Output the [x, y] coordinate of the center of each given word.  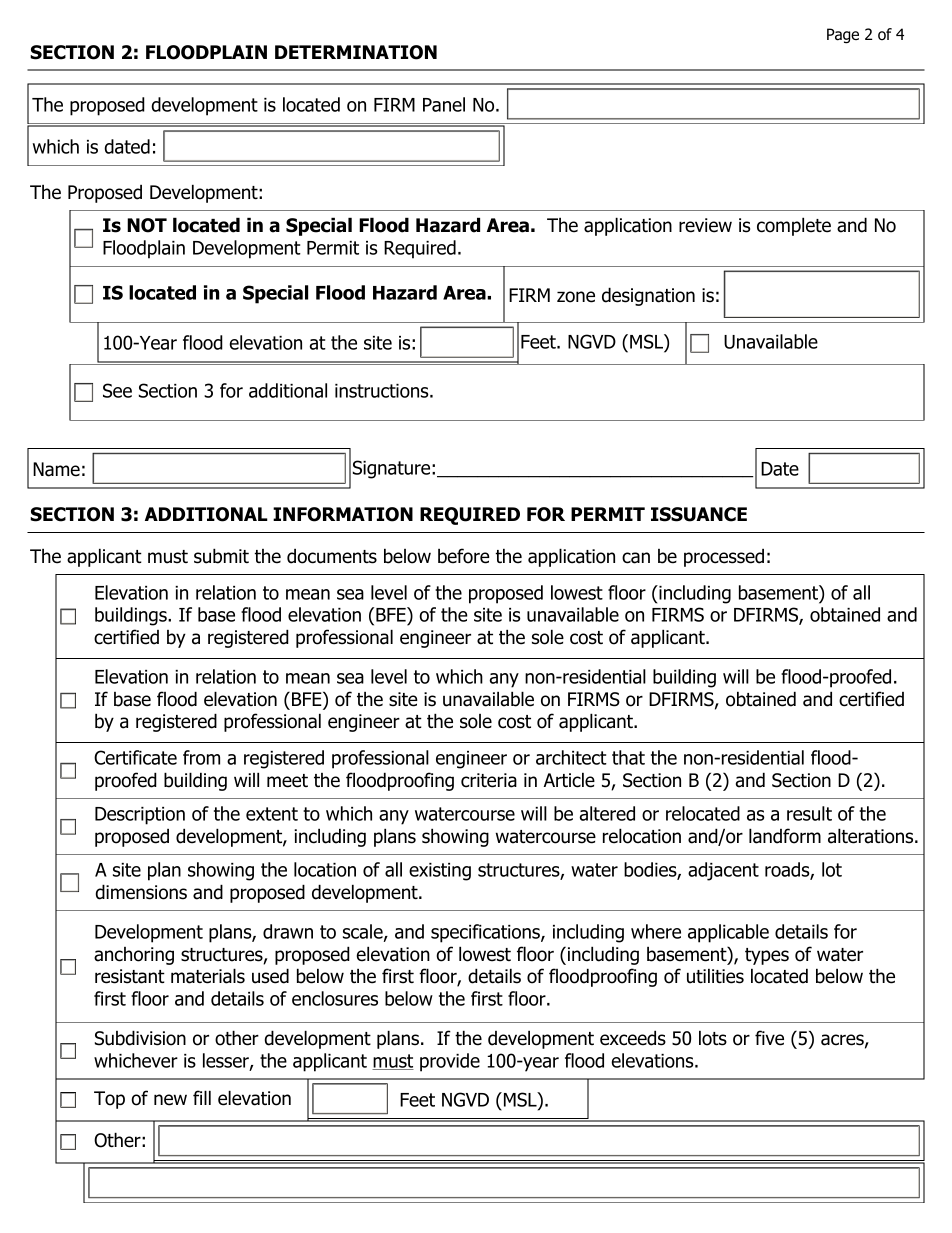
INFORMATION [343, 514]
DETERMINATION [356, 52]
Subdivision [140, 1038]
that [628, 757]
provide [450, 1062]
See [117, 390]
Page [843, 36]
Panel [444, 104]
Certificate [135, 757]
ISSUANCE [699, 514]
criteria [489, 780]
